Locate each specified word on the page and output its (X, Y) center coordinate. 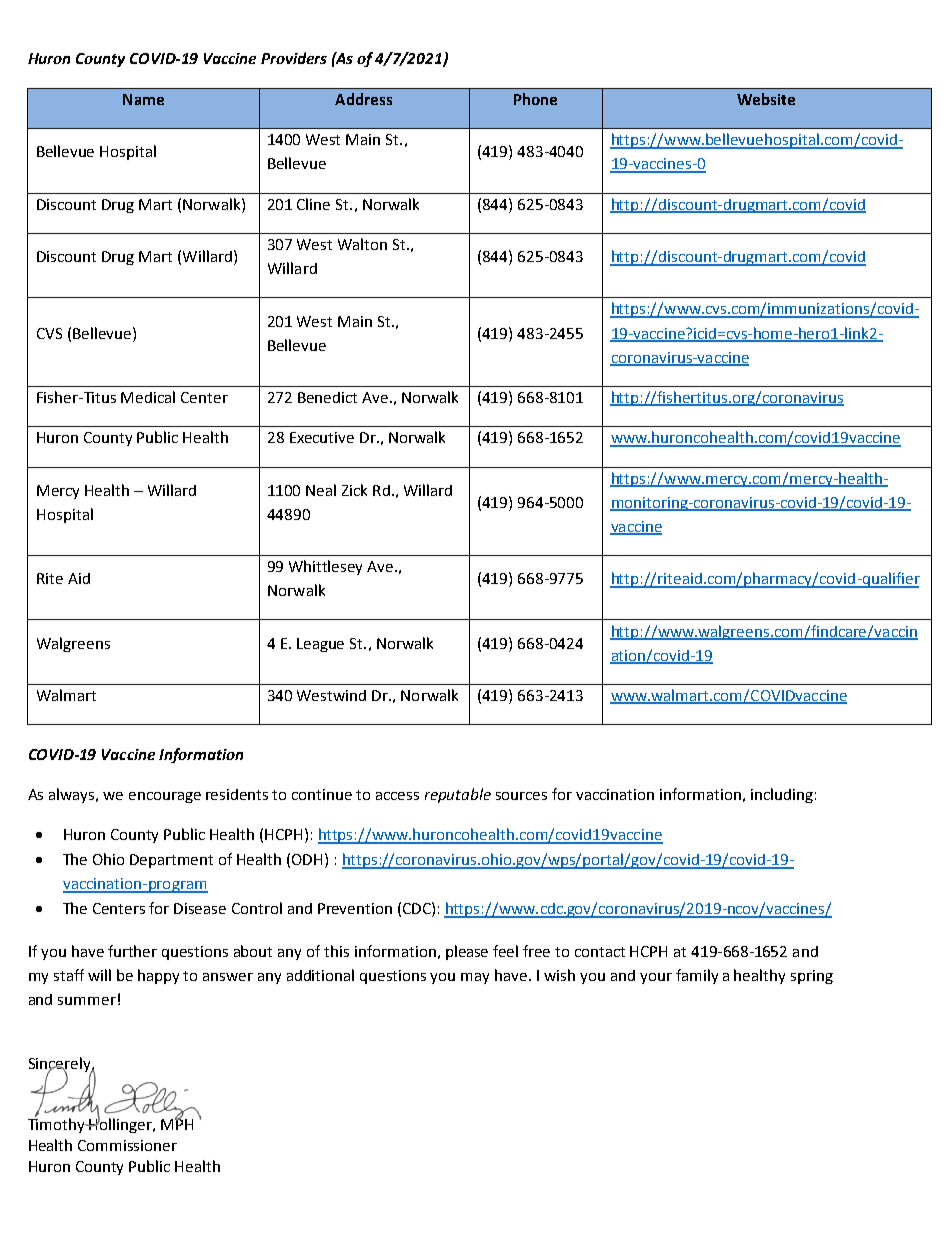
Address (363, 99)
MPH (177, 1123)
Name (143, 99)
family (697, 976)
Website (766, 99)
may (475, 978)
